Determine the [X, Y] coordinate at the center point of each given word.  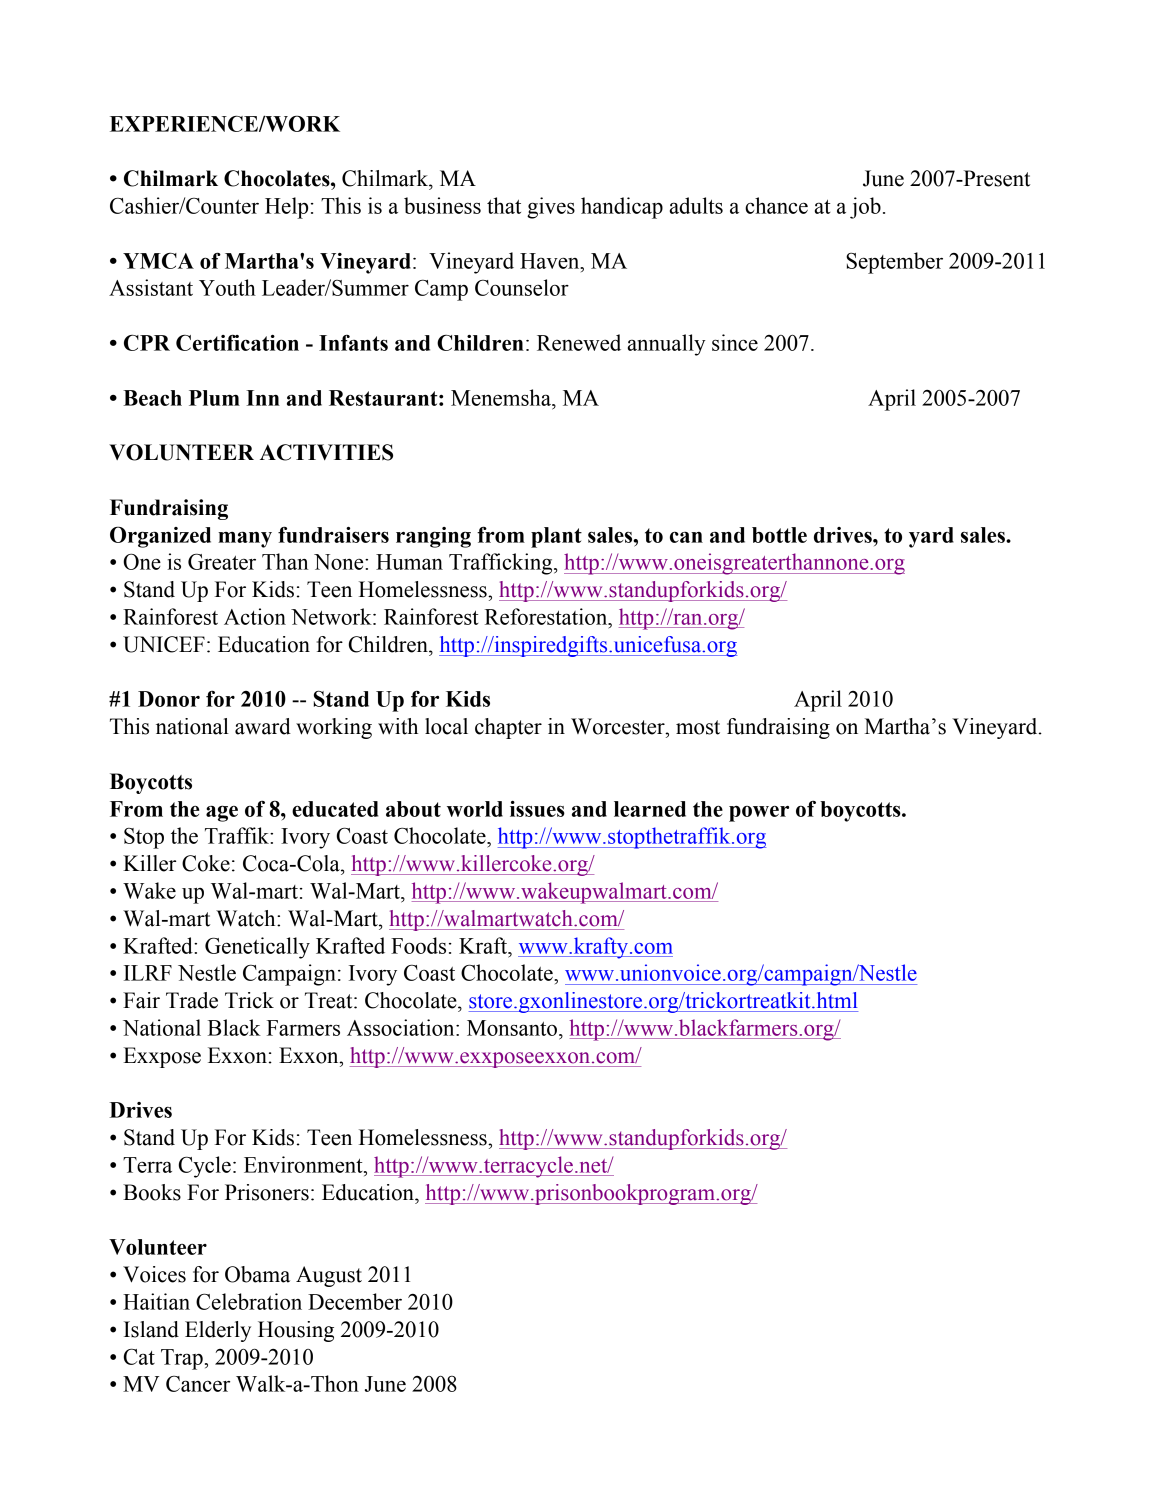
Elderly [218, 1331]
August [329, 1276]
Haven [551, 261]
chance [776, 205]
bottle [779, 535]
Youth [227, 287]
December [355, 1301]
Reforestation [547, 616]
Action [255, 616]
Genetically [257, 948]
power [759, 813]
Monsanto [513, 1028]
